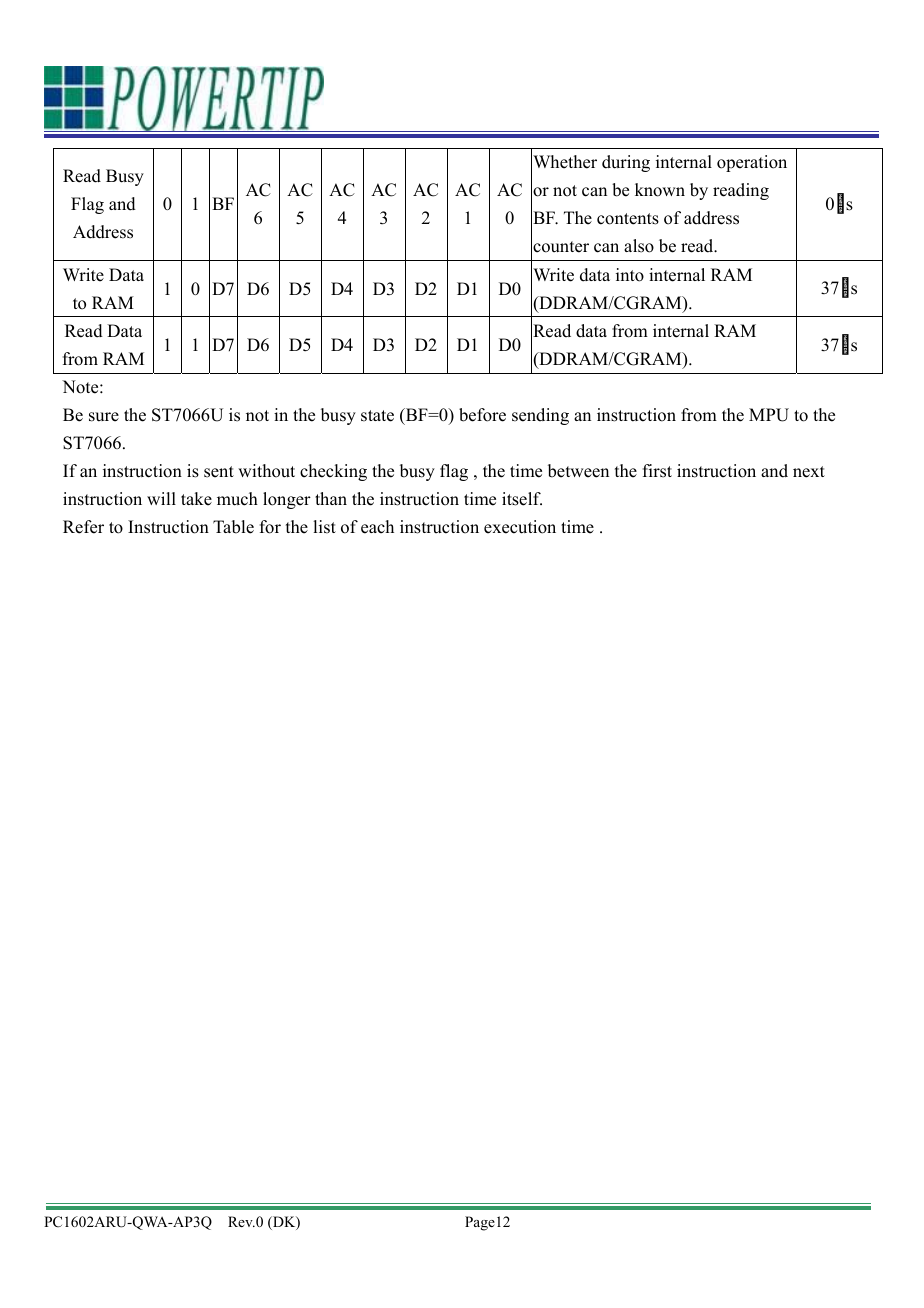  Describe the element at coordinates (540, 416) in the page. I see `sending` at that location.
